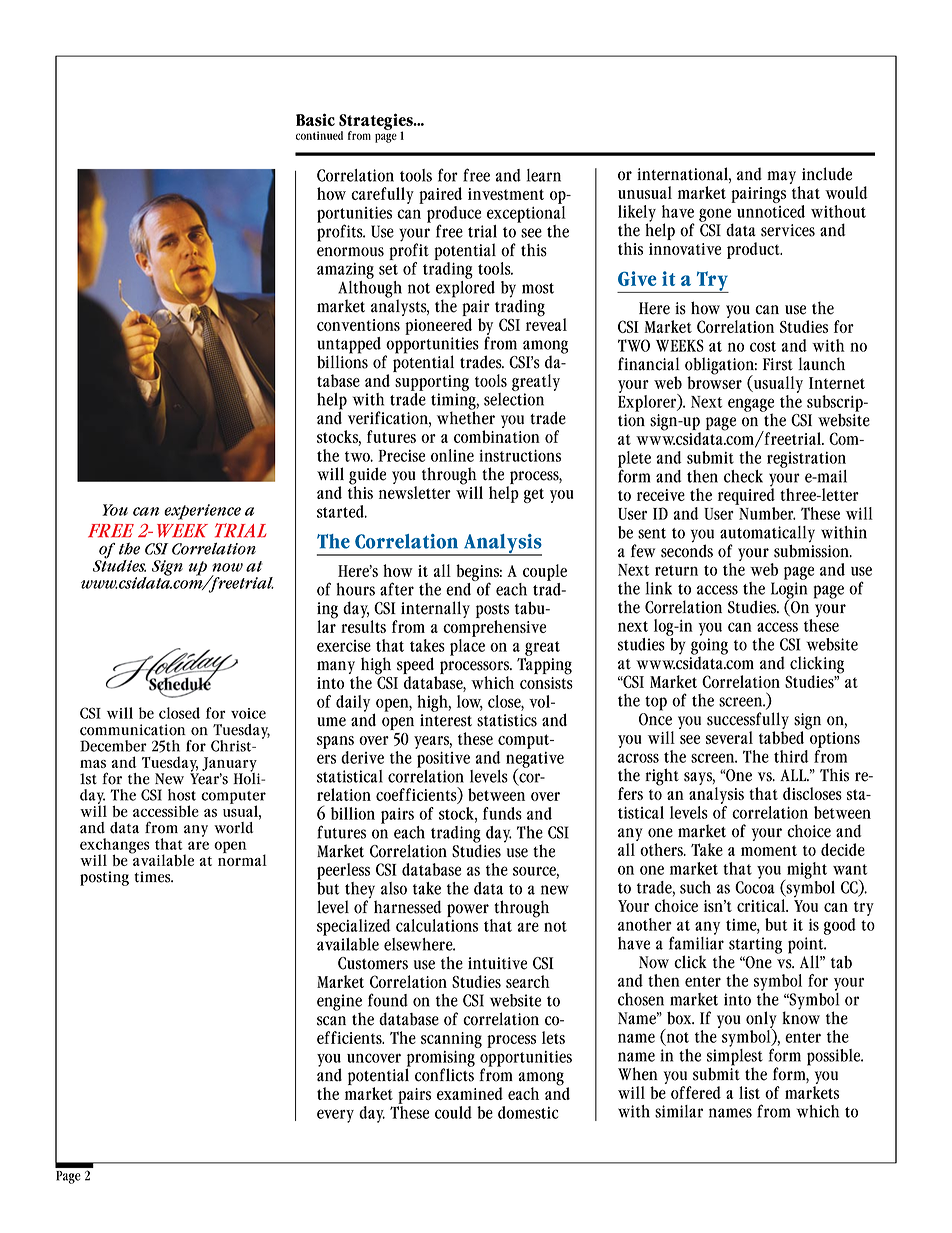 This screenshot has width=952, height=1233. What do you see at coordinates (202, 512) in the screenshot?
I see `experience` at bounding box center [202, 512].
